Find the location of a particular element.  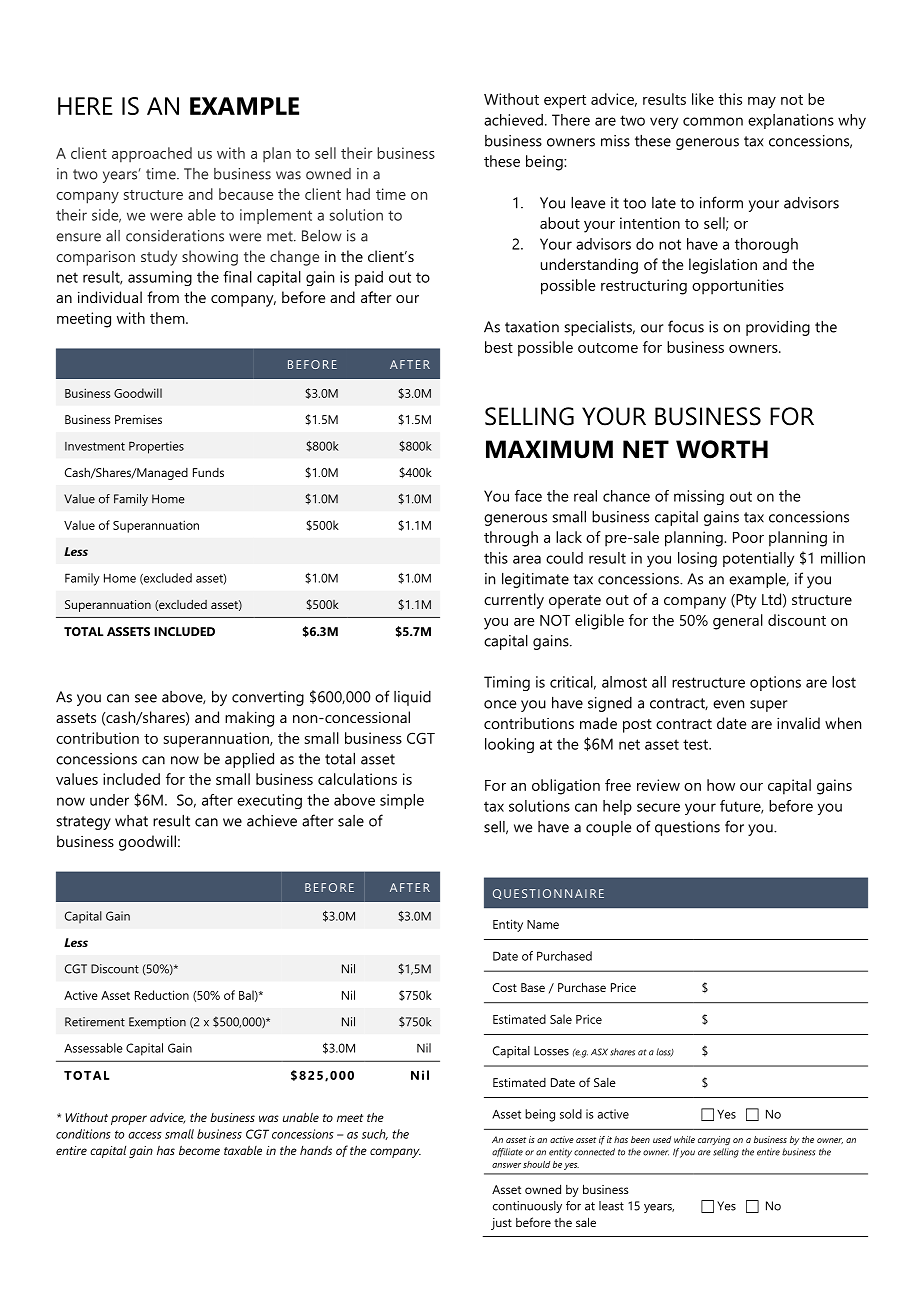

become is located at coordinates (199, 1150).
